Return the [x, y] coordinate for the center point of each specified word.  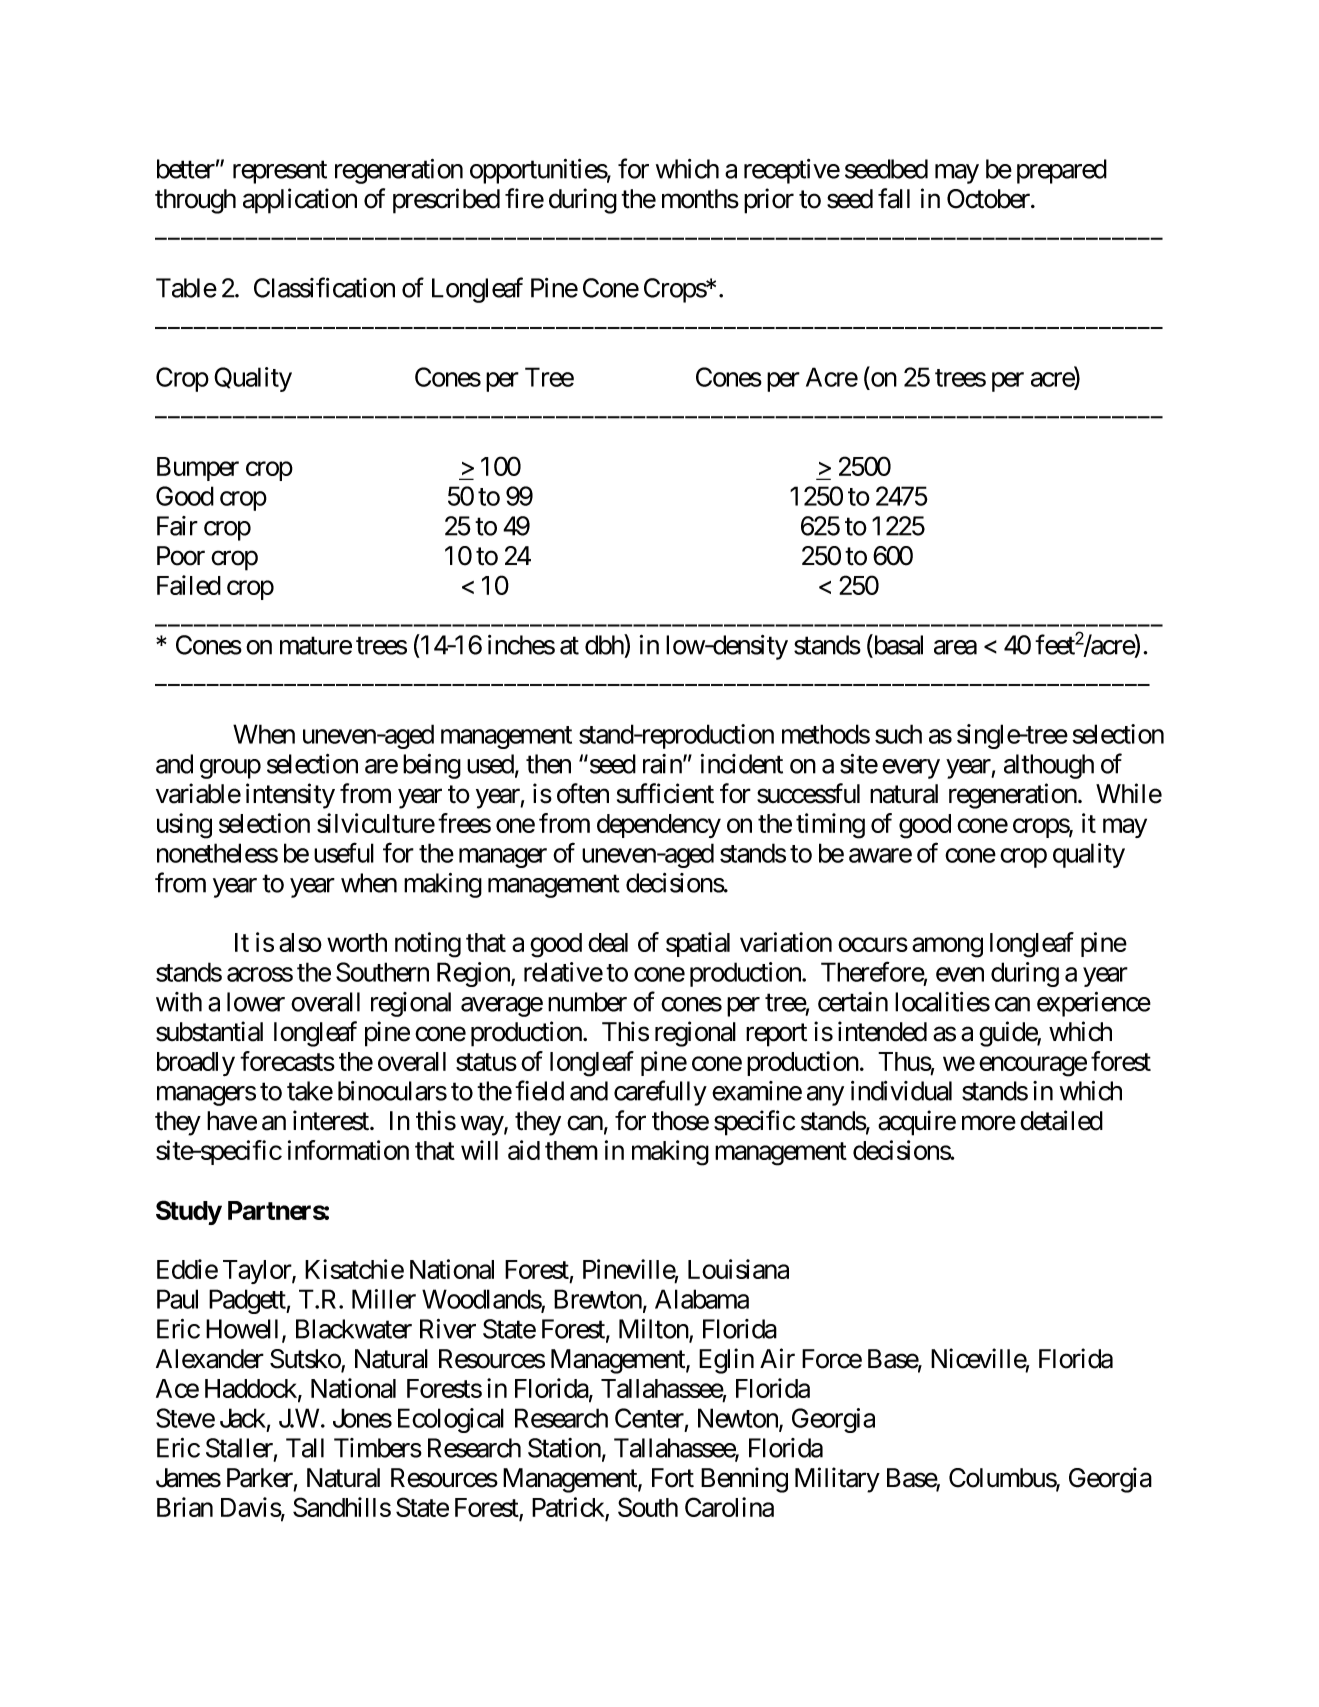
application [300, 201]
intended [882, 1031]
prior [769, 201]
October [989, 199]
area [955, 647]
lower [256, 1002]
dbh [605, 644]
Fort [673, 1478]
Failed [189, 585]
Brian [185, 1507]
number [587, 1002]
